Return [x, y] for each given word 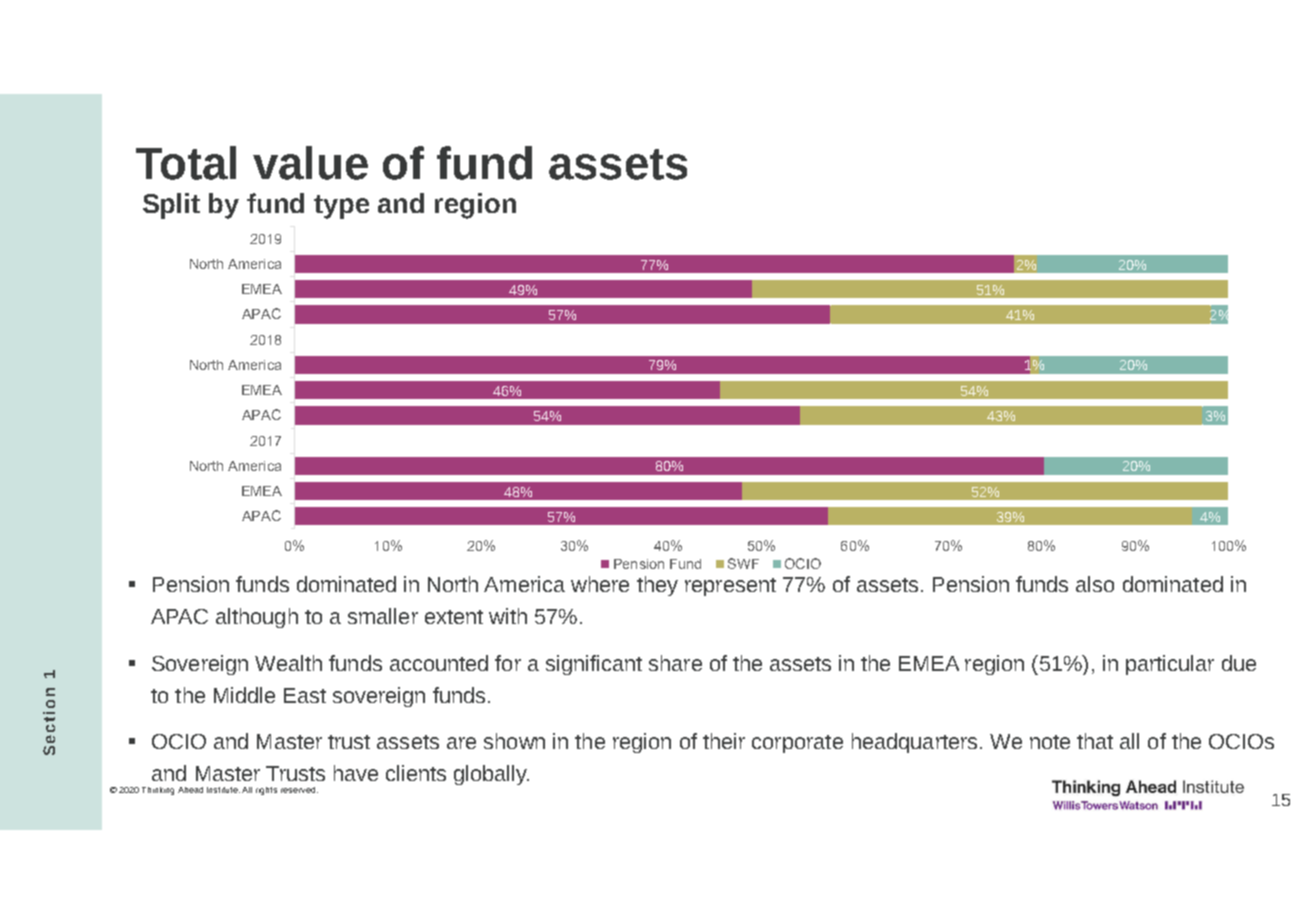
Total [186, 163]
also [1095, 584]
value [310, 163]
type [341, 207]
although [257, 618]
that [1095, 741]
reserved [299, 790]
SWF [743, 563]
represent [730, 587]
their [724, 741]
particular [1170, 665]
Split [171, 206]
